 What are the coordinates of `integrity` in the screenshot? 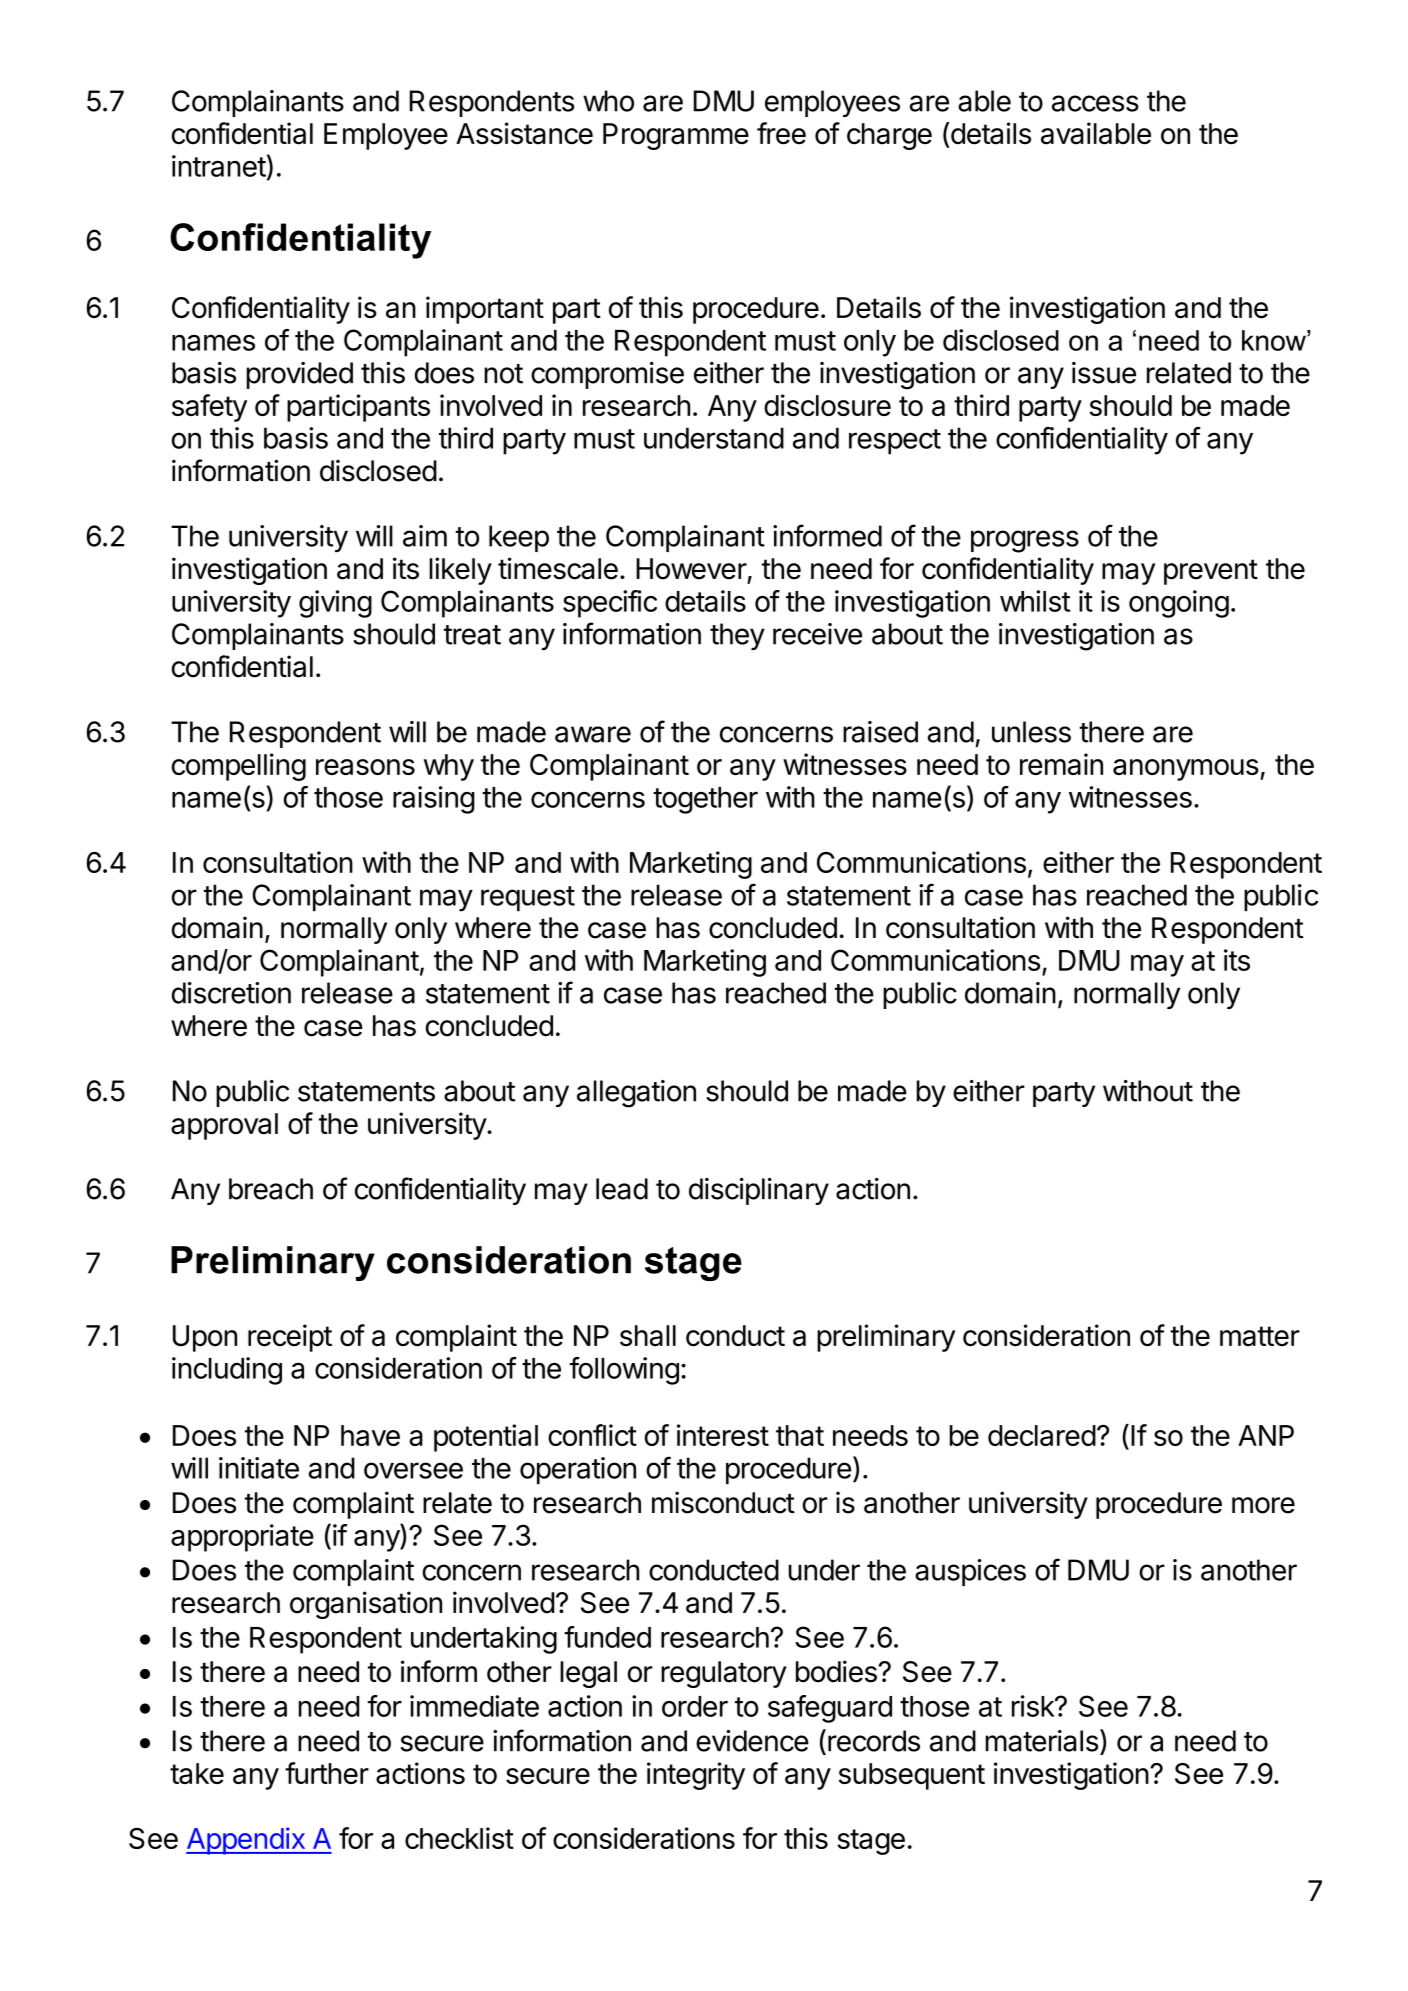 It's located at (696, 1776).
